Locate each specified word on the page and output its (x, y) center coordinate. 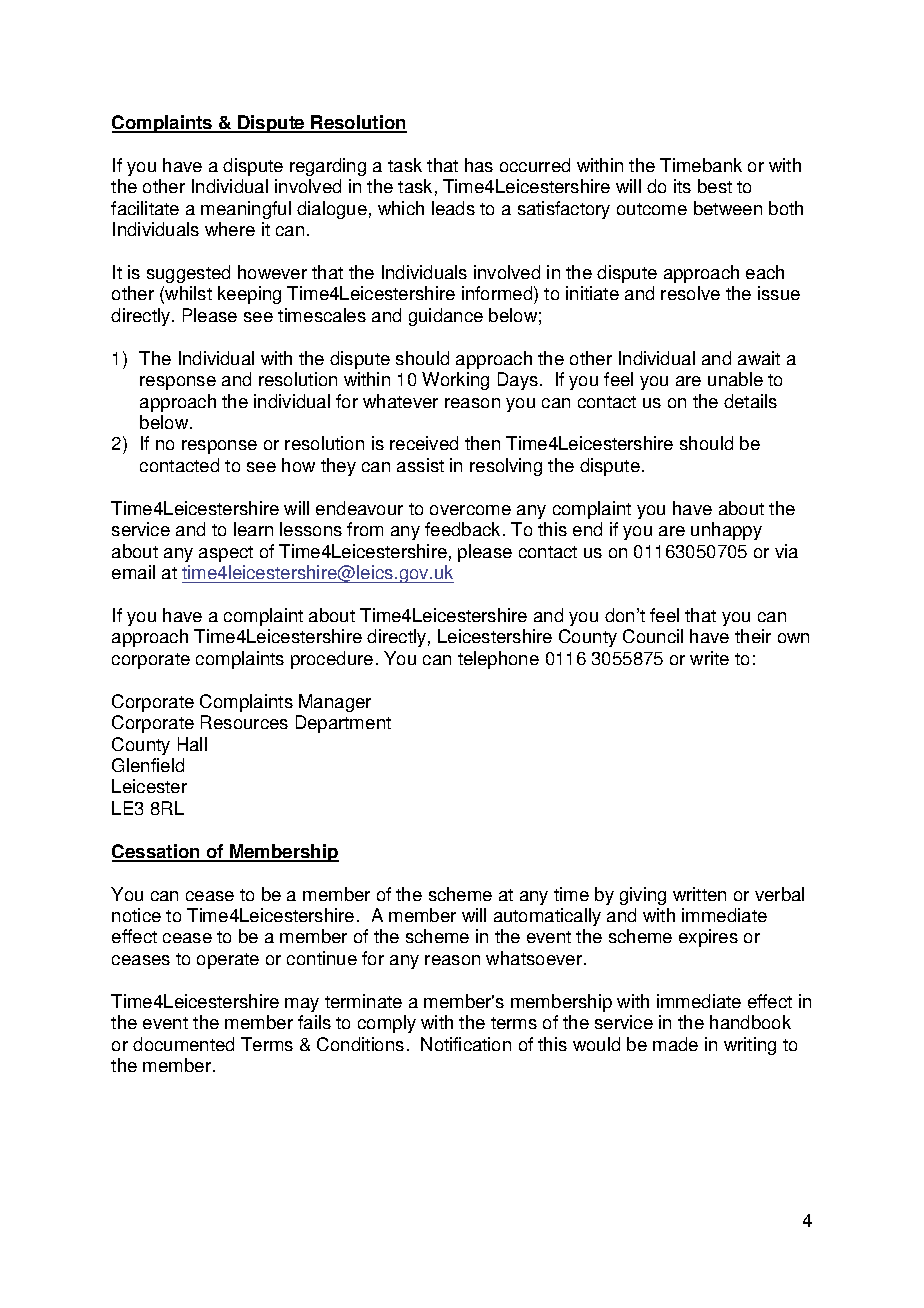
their (753, 636)
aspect (226, 554)
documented (183, 1044)
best (715, 186)
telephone (498, 660)
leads (453, 208)
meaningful (246, 210)
